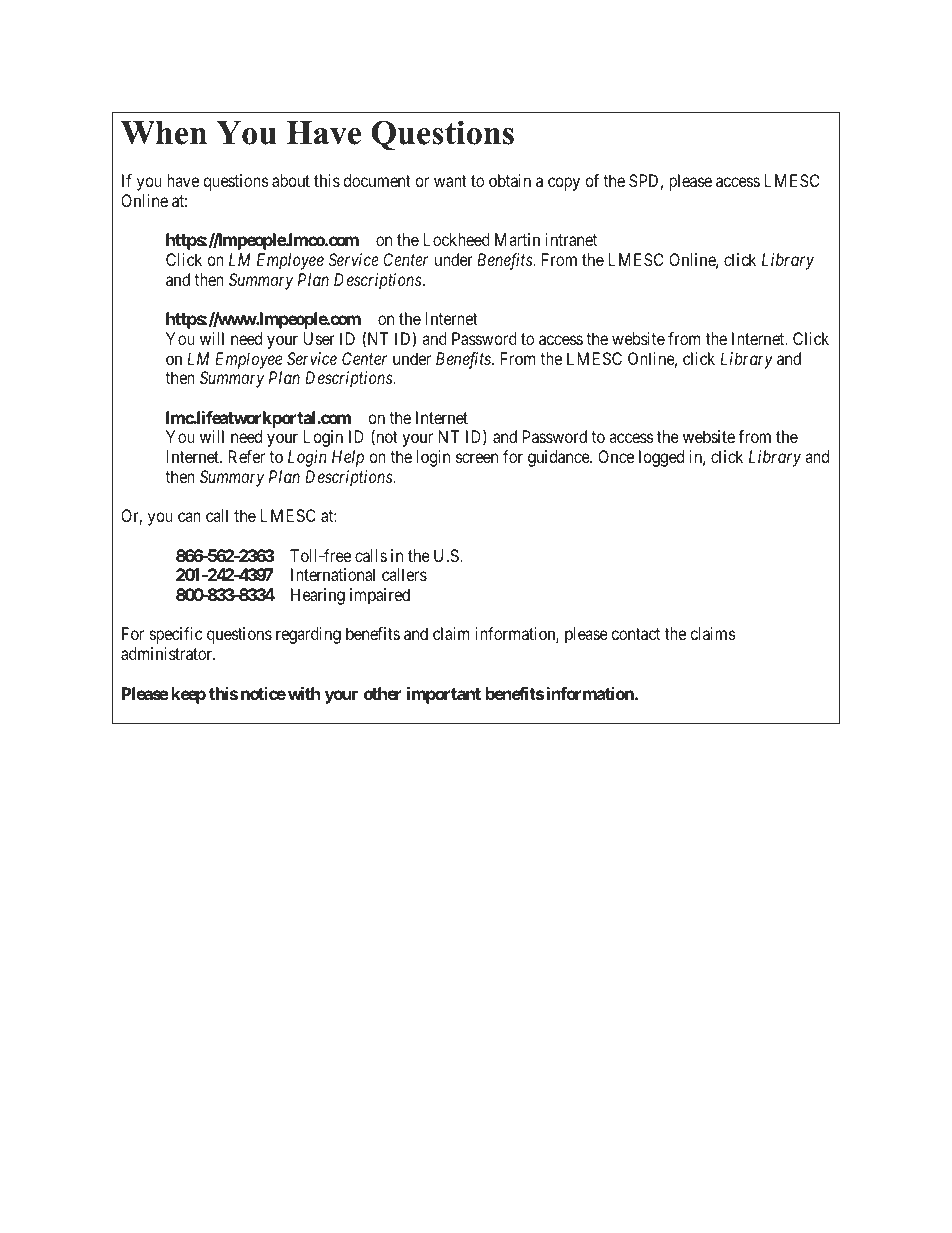 The width and height of the image is (952, 1233). What do you see at coordinates (616, 456) in the image?
I see `Once` at bounding box center [616, 456].
